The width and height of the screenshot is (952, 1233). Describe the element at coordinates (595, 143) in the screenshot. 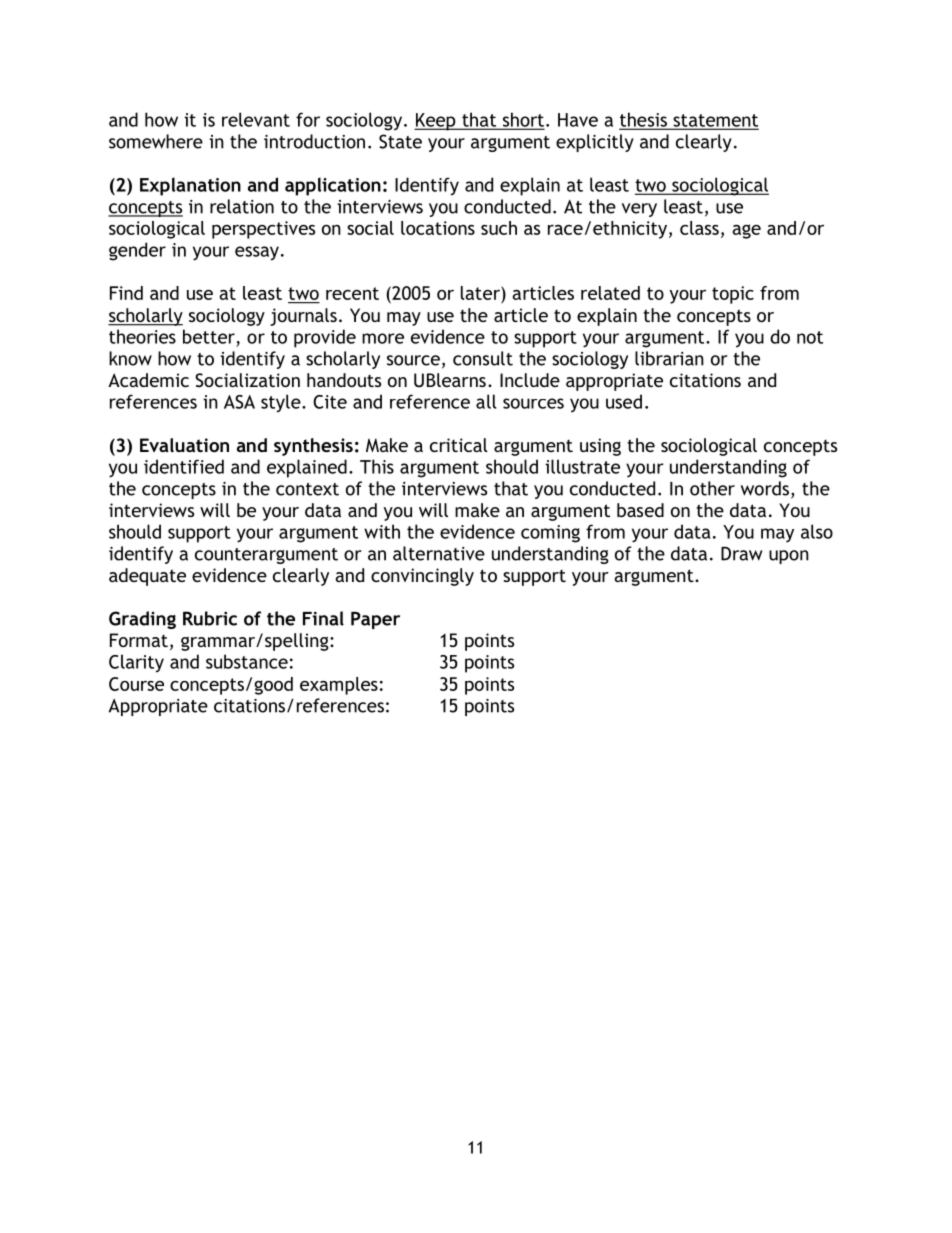

I see `explicitly` at that location.
